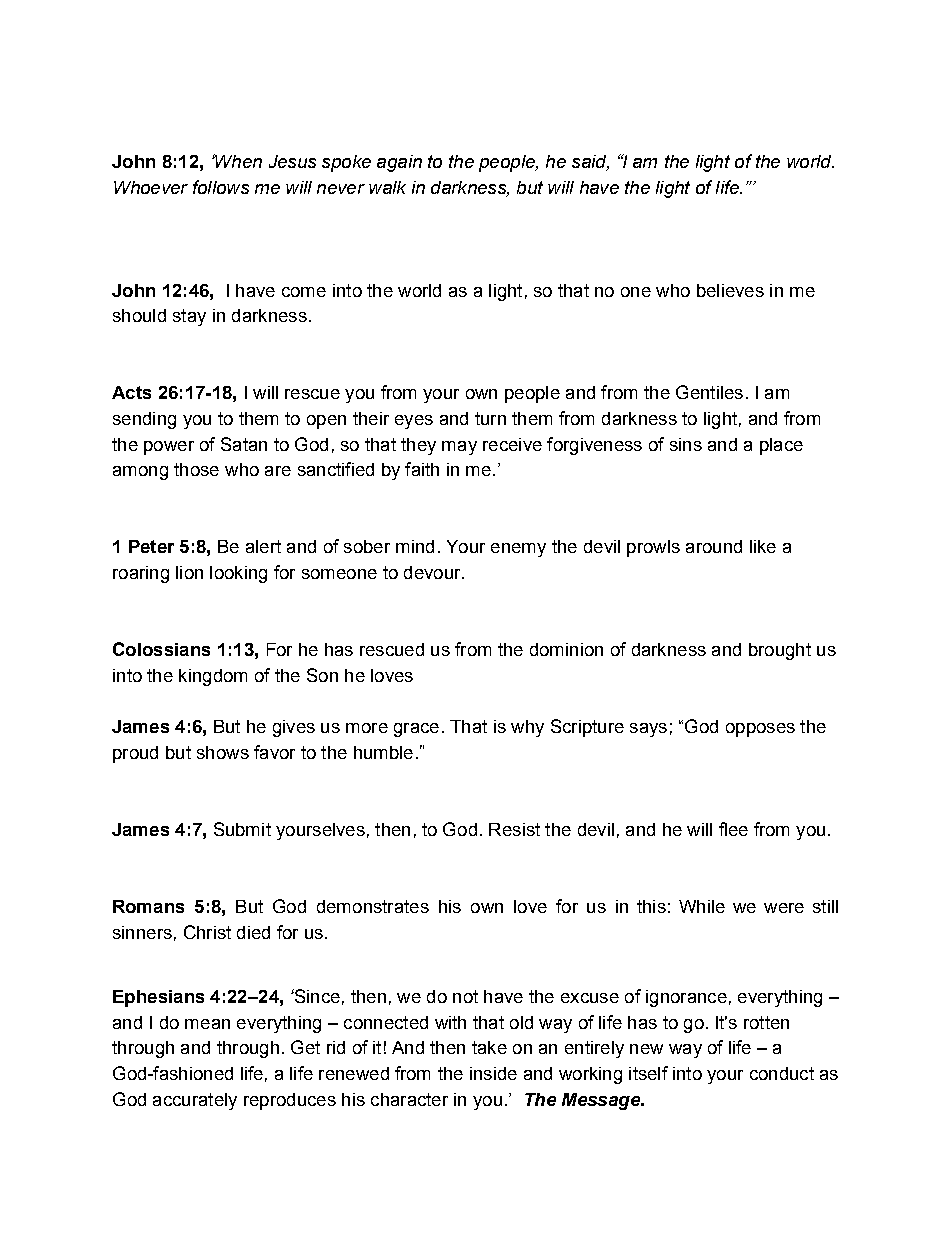 This page has width=952, height=1233. What do you see at coordinates (514, 829) in the page?
I see `Resist` at bounding box center [514, 829].
